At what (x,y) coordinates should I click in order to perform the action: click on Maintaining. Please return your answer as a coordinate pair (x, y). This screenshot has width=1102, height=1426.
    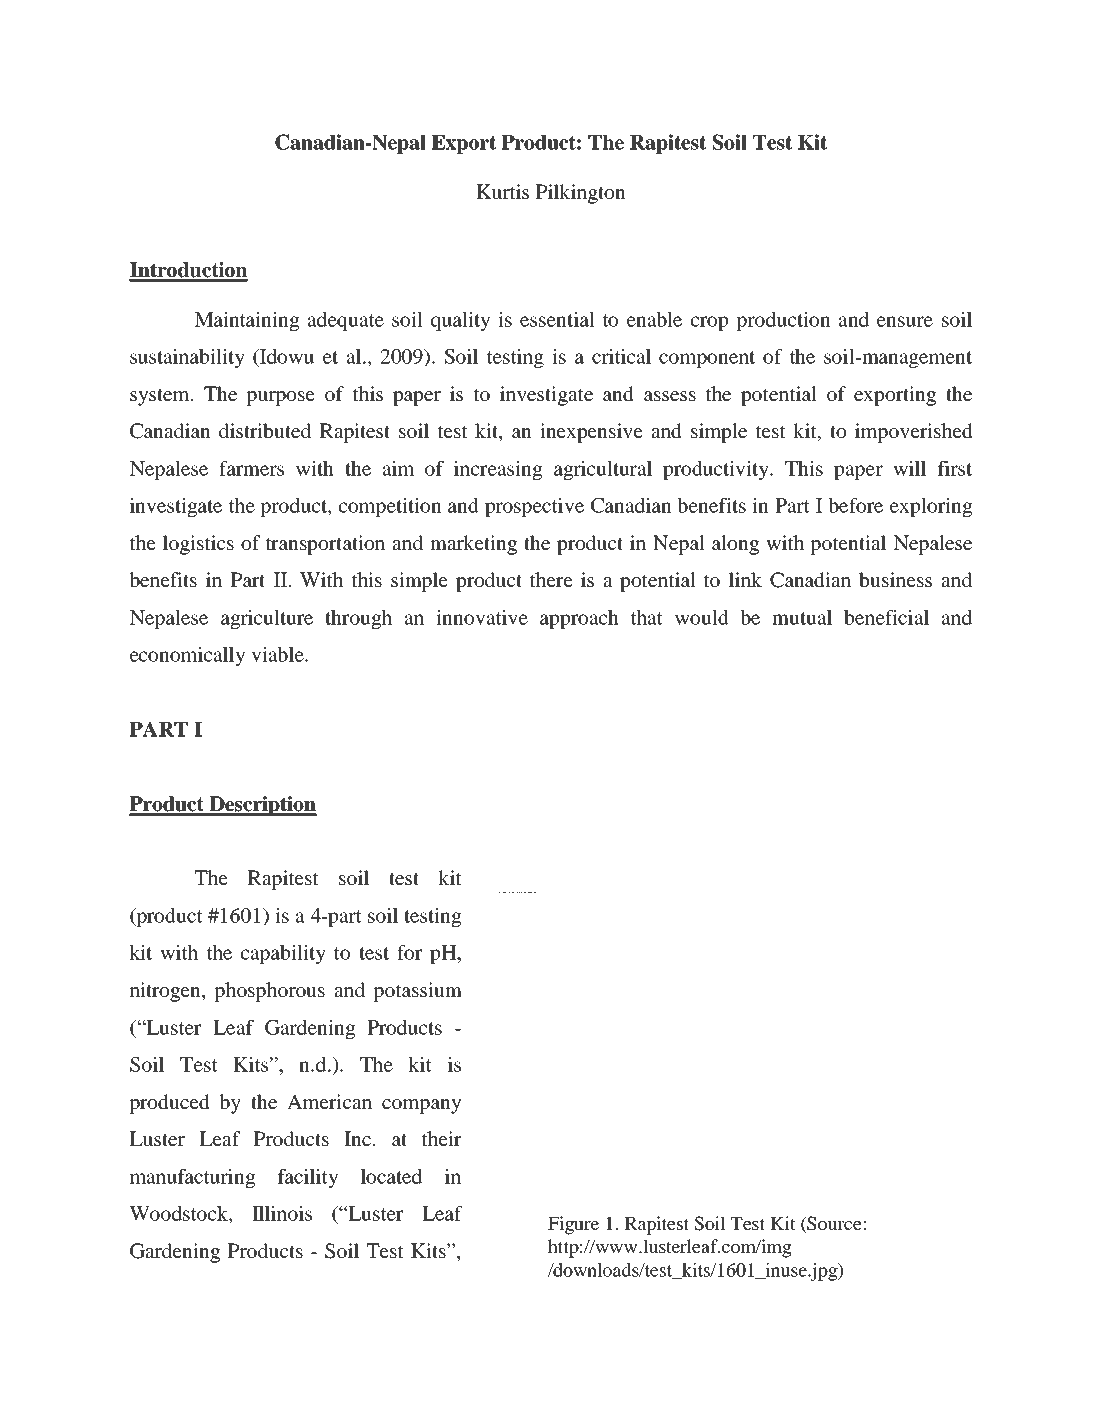
    Looking at the image, I should click on (247, 321).
